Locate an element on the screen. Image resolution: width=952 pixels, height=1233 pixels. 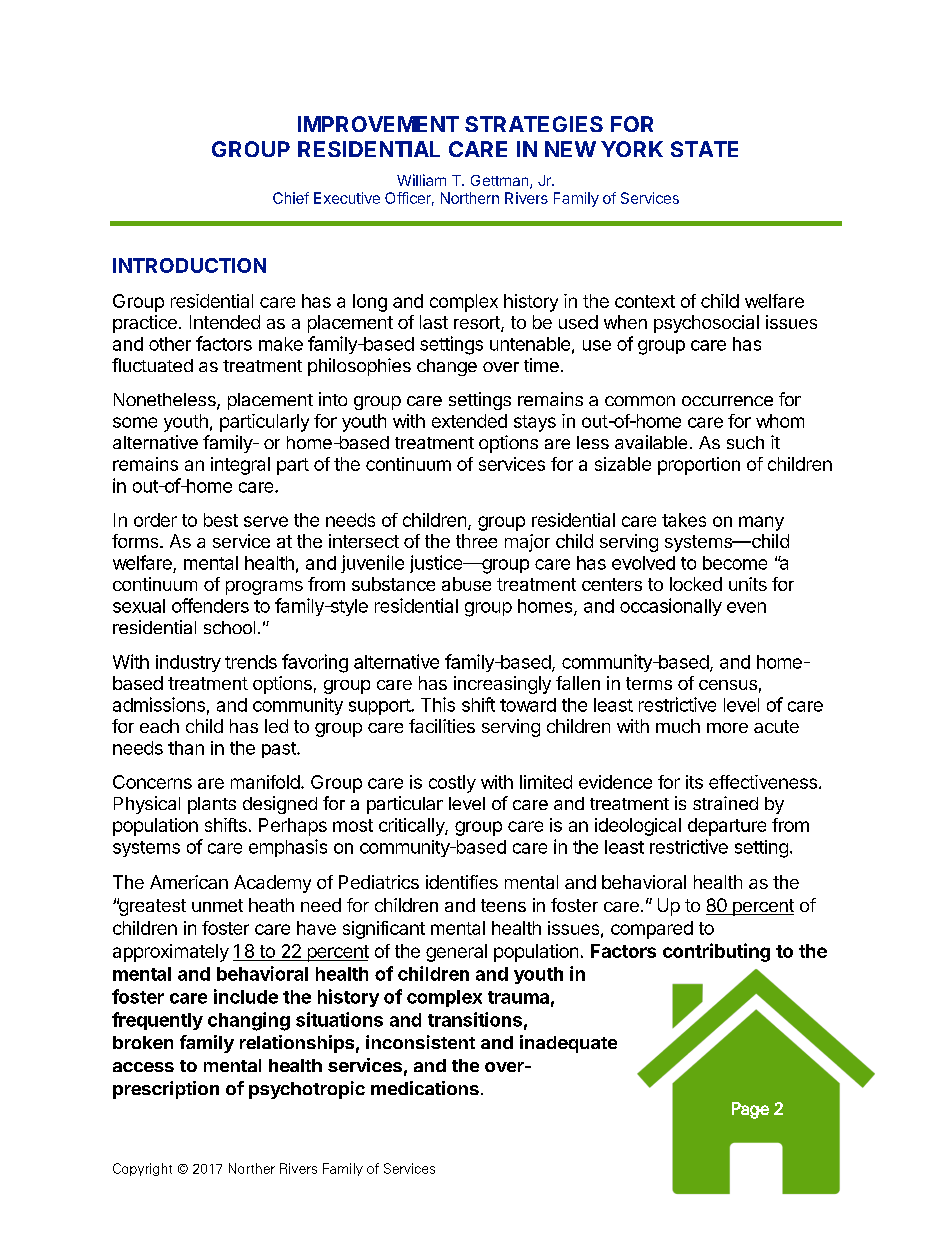
medications is located at coordinates (425, 1088).
